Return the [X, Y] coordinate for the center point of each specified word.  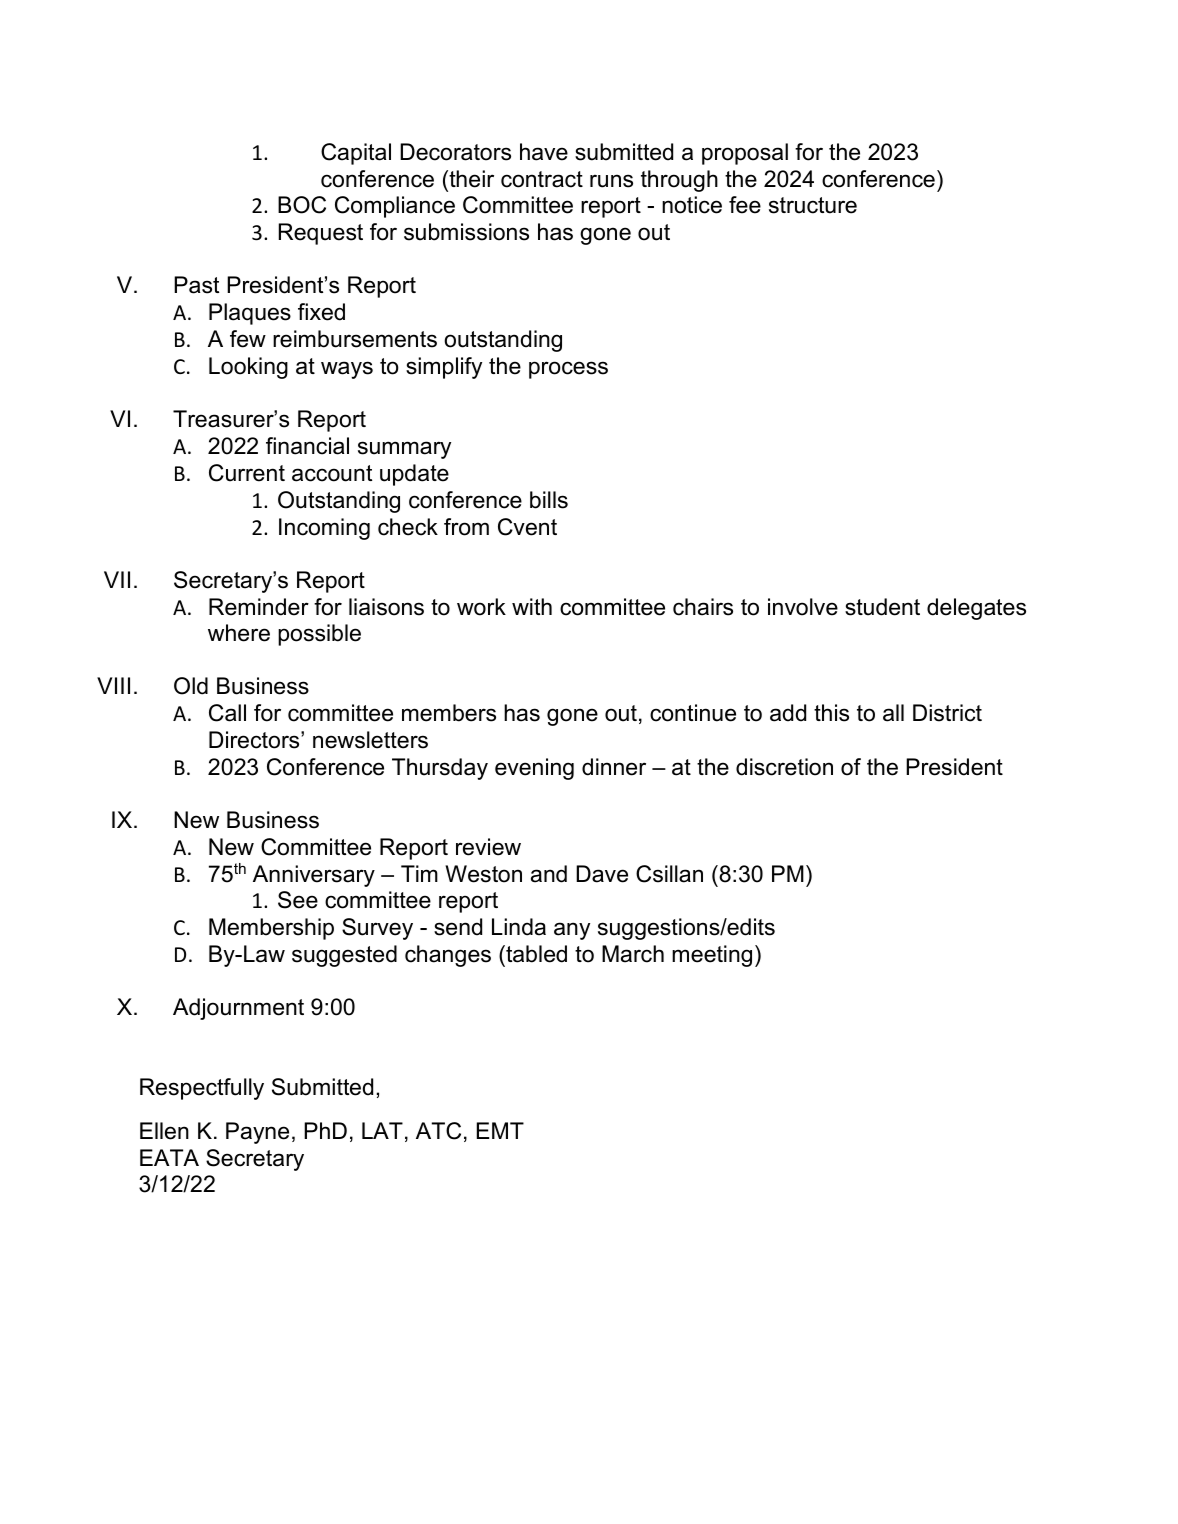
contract [542, 179]
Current [247, 473]
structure [813, 205]
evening [534, 769]
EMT [500, 1130]
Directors [255, 740]
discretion [784, 767]
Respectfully [202, 1089]
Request [321, 234]
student [882, 607]
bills [549, 500]
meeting [712, 956]
